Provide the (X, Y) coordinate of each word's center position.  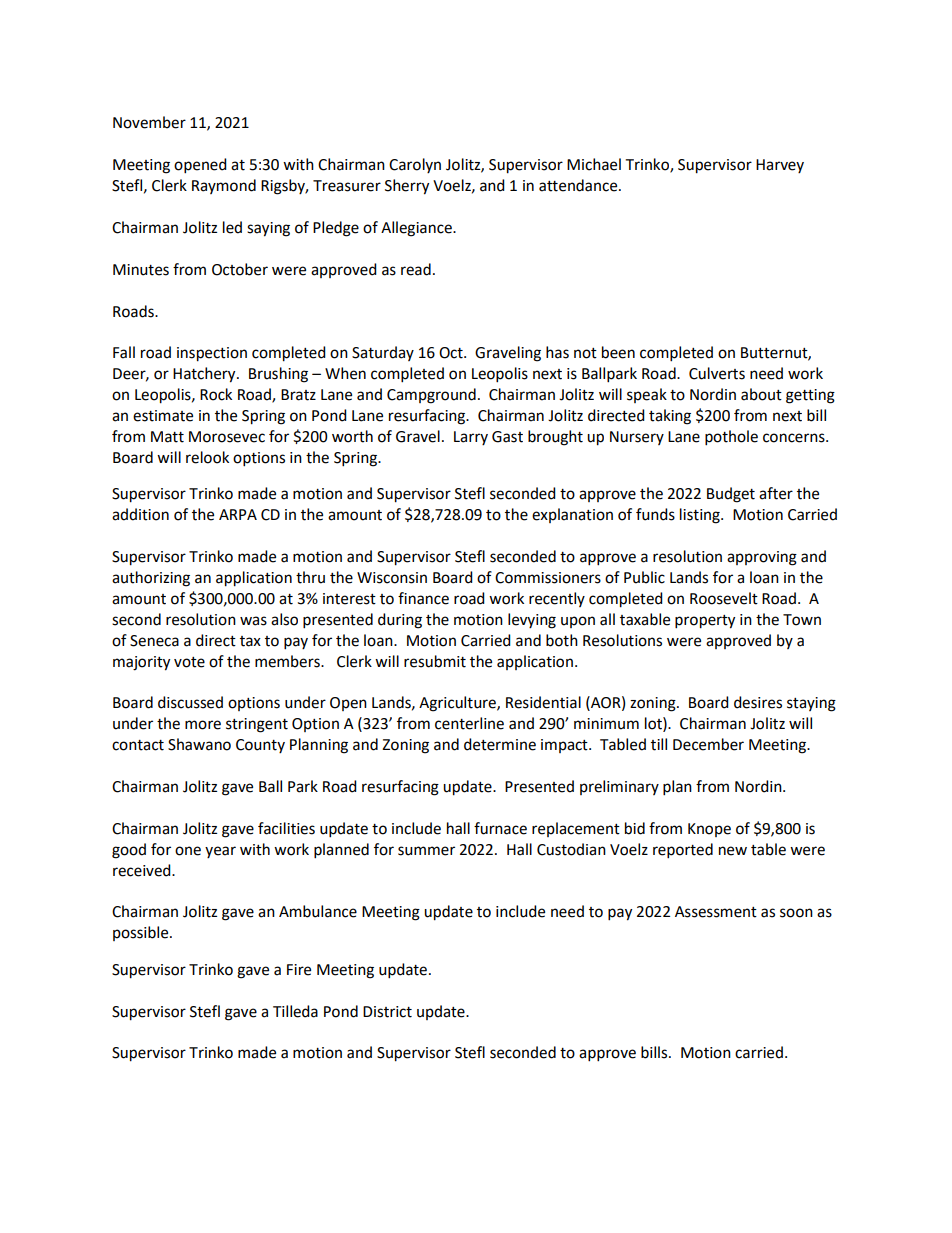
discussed (190, 702)
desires (758, 702)
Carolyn (415, 165)
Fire (299, 970)
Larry (471, 438)
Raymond (224, 186)
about (761, 394)
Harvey (780, 166)
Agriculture (458, 704)
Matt (167, 437)
